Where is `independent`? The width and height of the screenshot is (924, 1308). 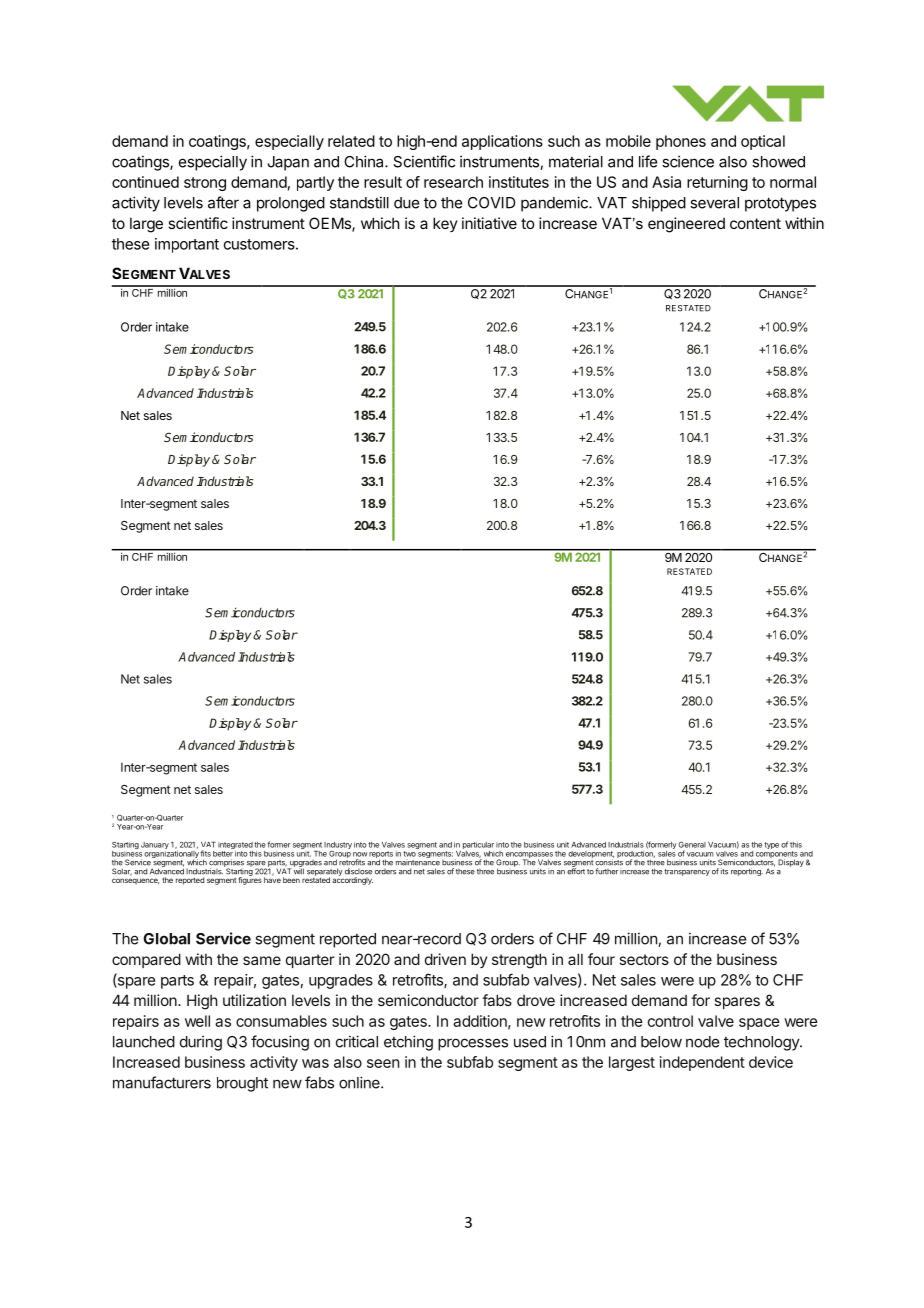 independent is located at coordinates (702, 1063).
